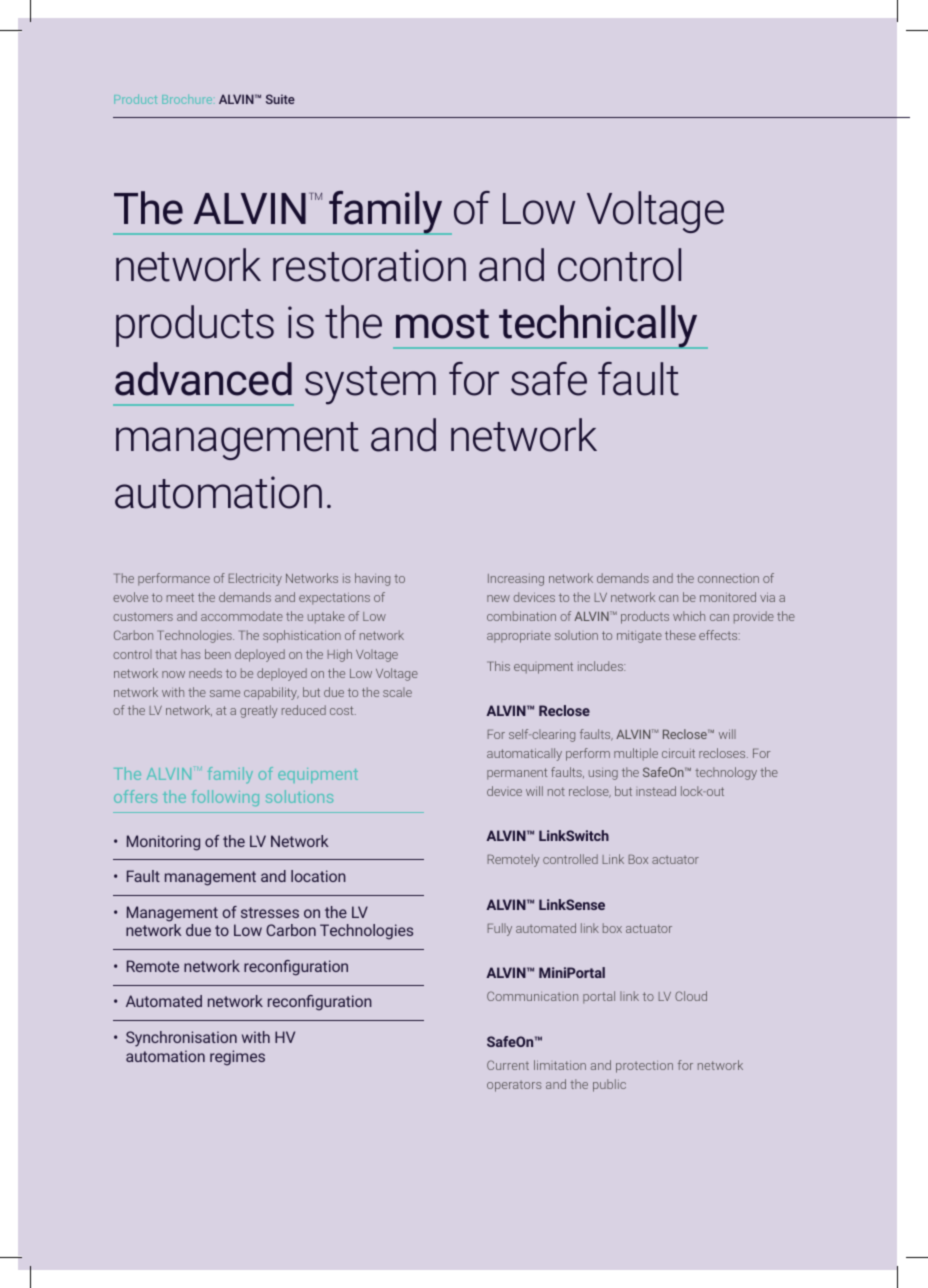 This image has height=1288, width=928. What do you see at coordinates (225, 798) in the image?
I see `following` at bounding box center [225, 798].
